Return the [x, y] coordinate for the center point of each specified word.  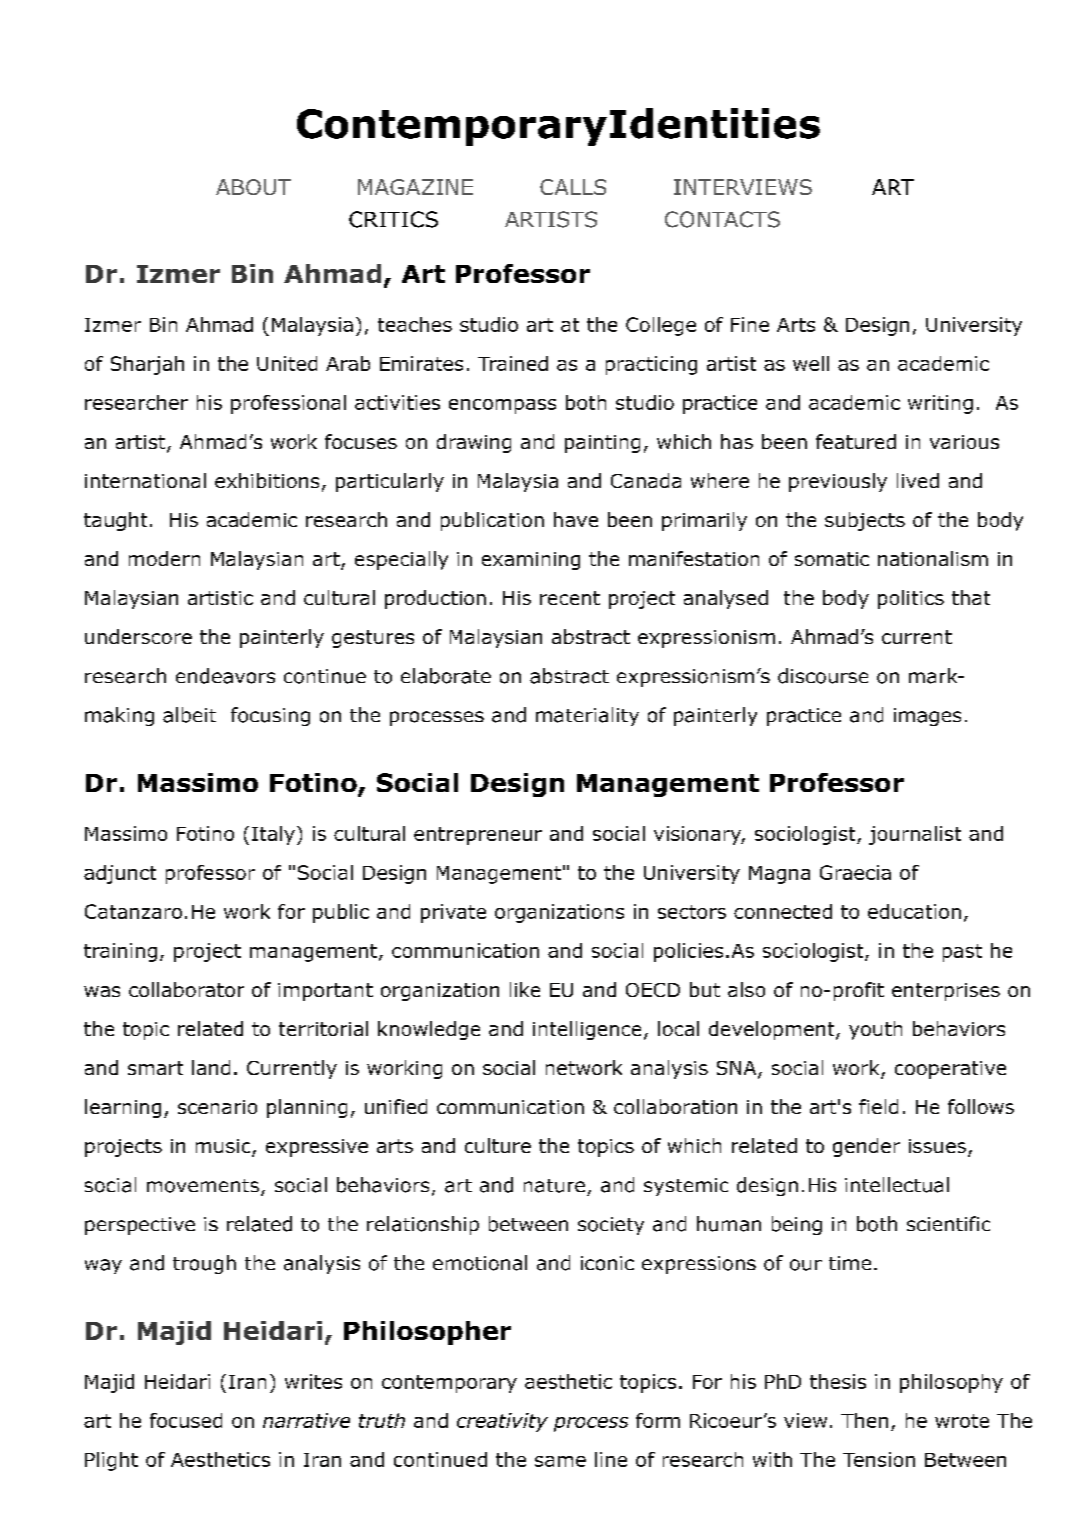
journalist [915, 835]
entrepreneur [478, 836]
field [878, 1106]
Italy [273, 835]
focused [186, 1420]
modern [164, 558]
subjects [865, 521]
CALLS [573, 187]
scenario [217, 1107]
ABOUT [253, 187]
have [576, 519]
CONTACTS [722, 219]
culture [498, 1145]
